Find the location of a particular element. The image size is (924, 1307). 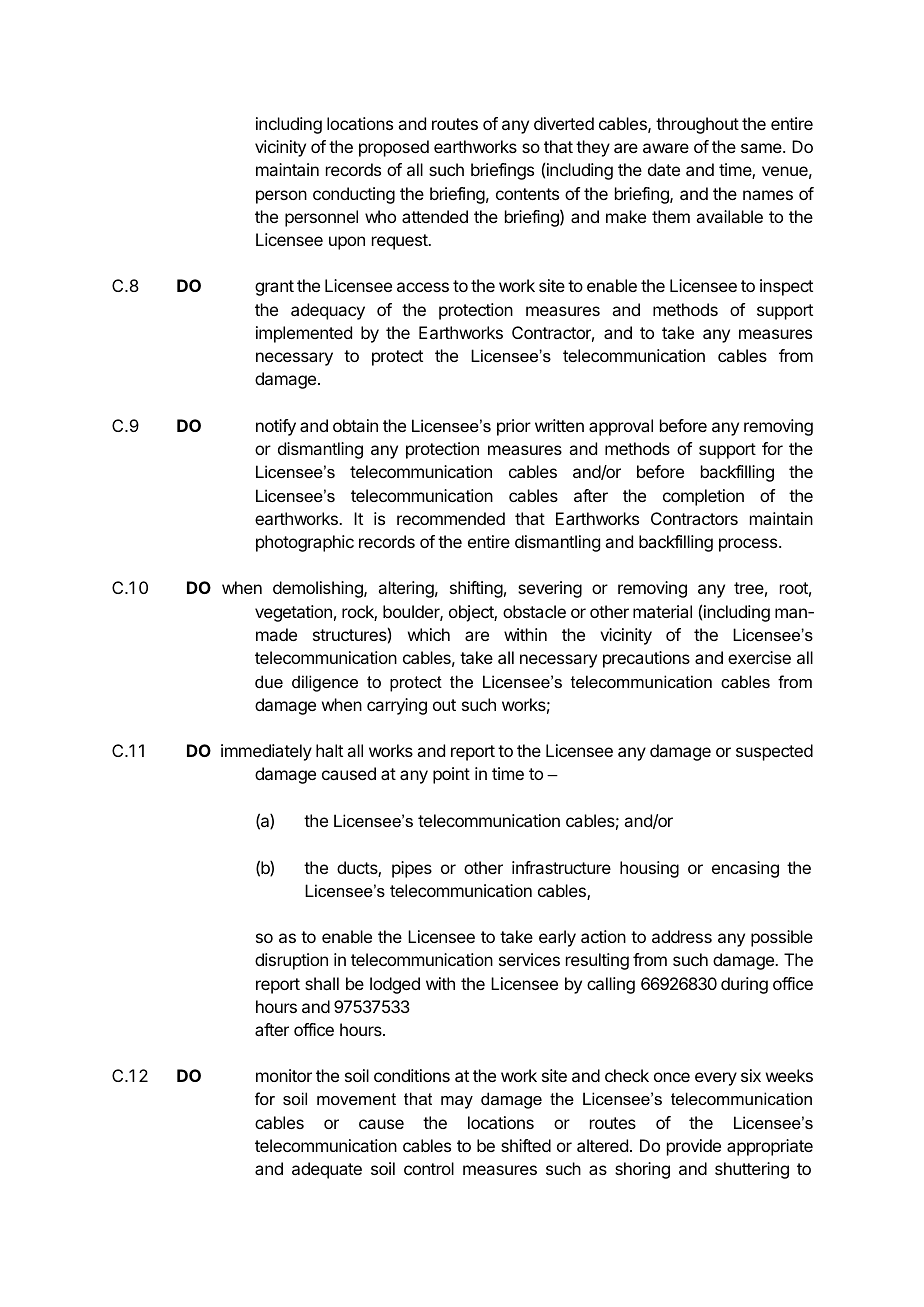

obstacle is located at coordinates (534, 611).
